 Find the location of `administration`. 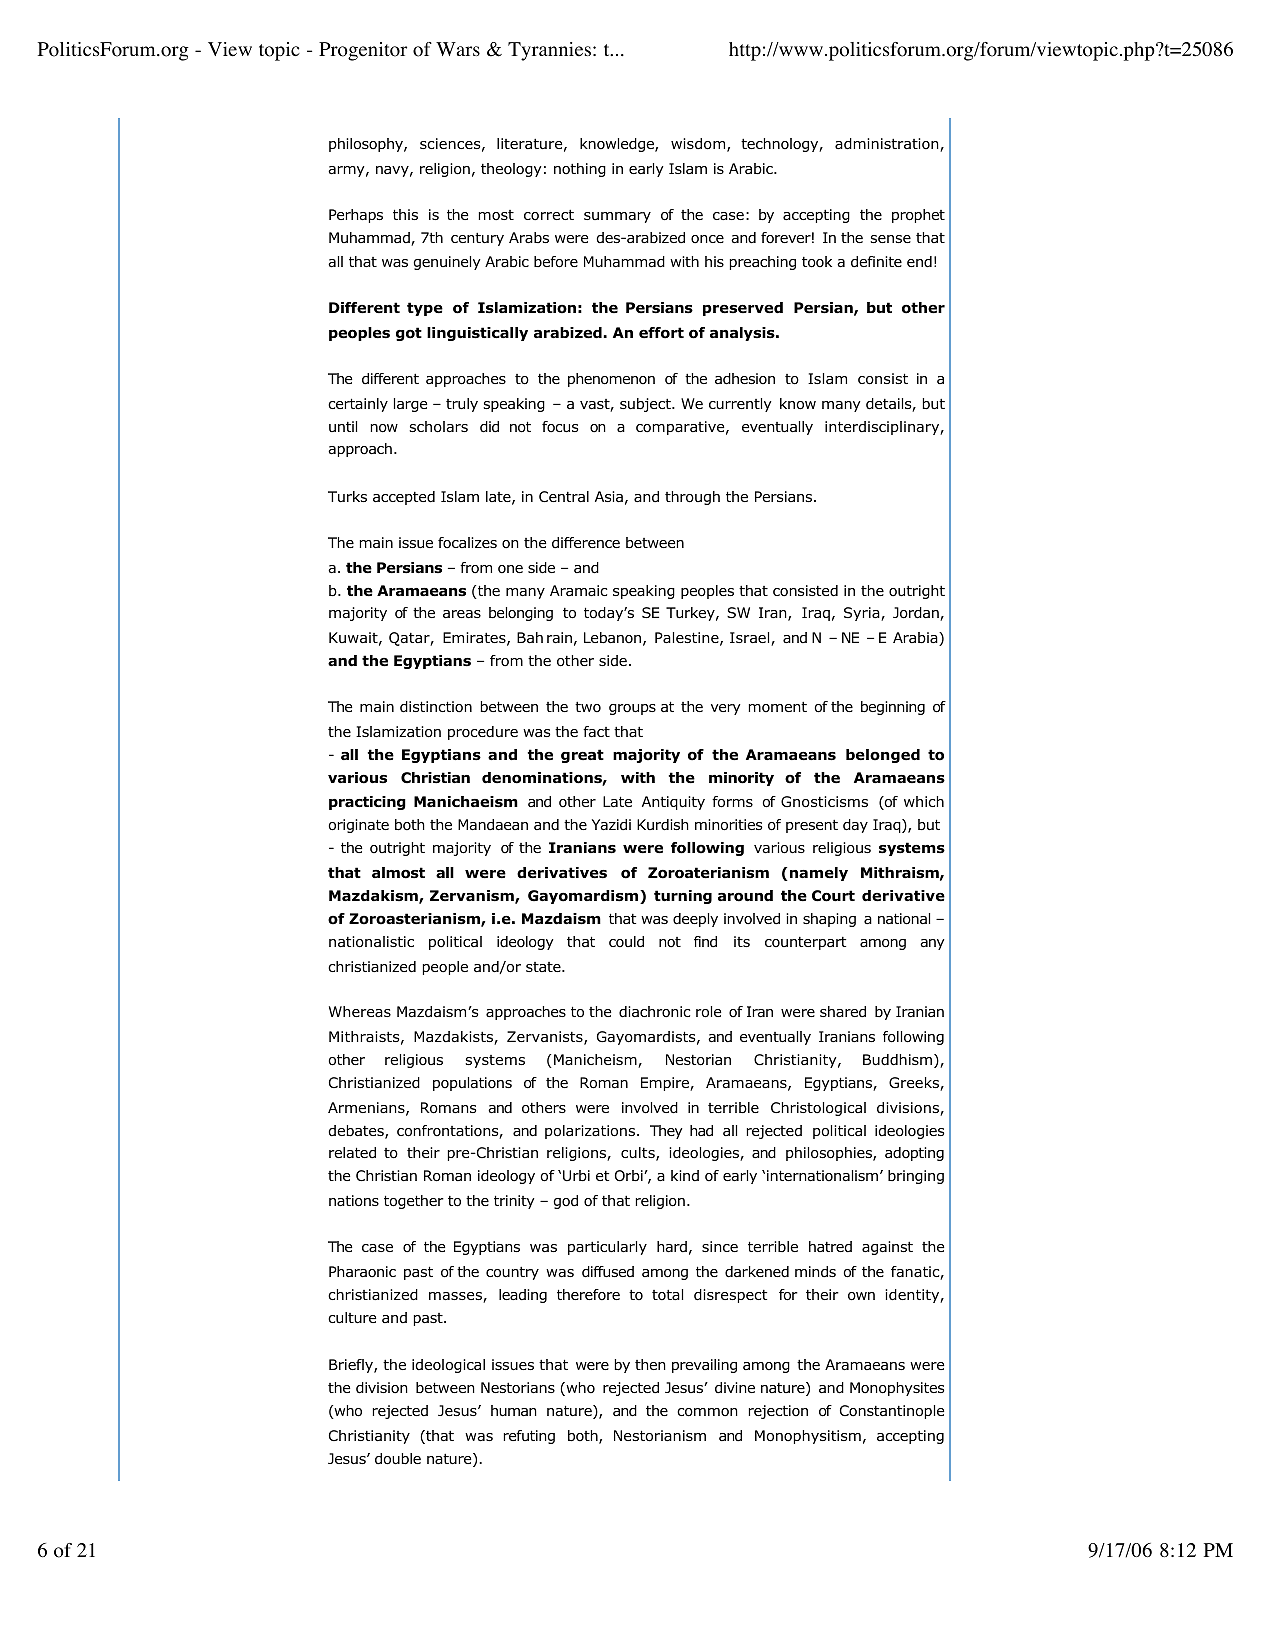

administration is located at coordinates (888, 145).
